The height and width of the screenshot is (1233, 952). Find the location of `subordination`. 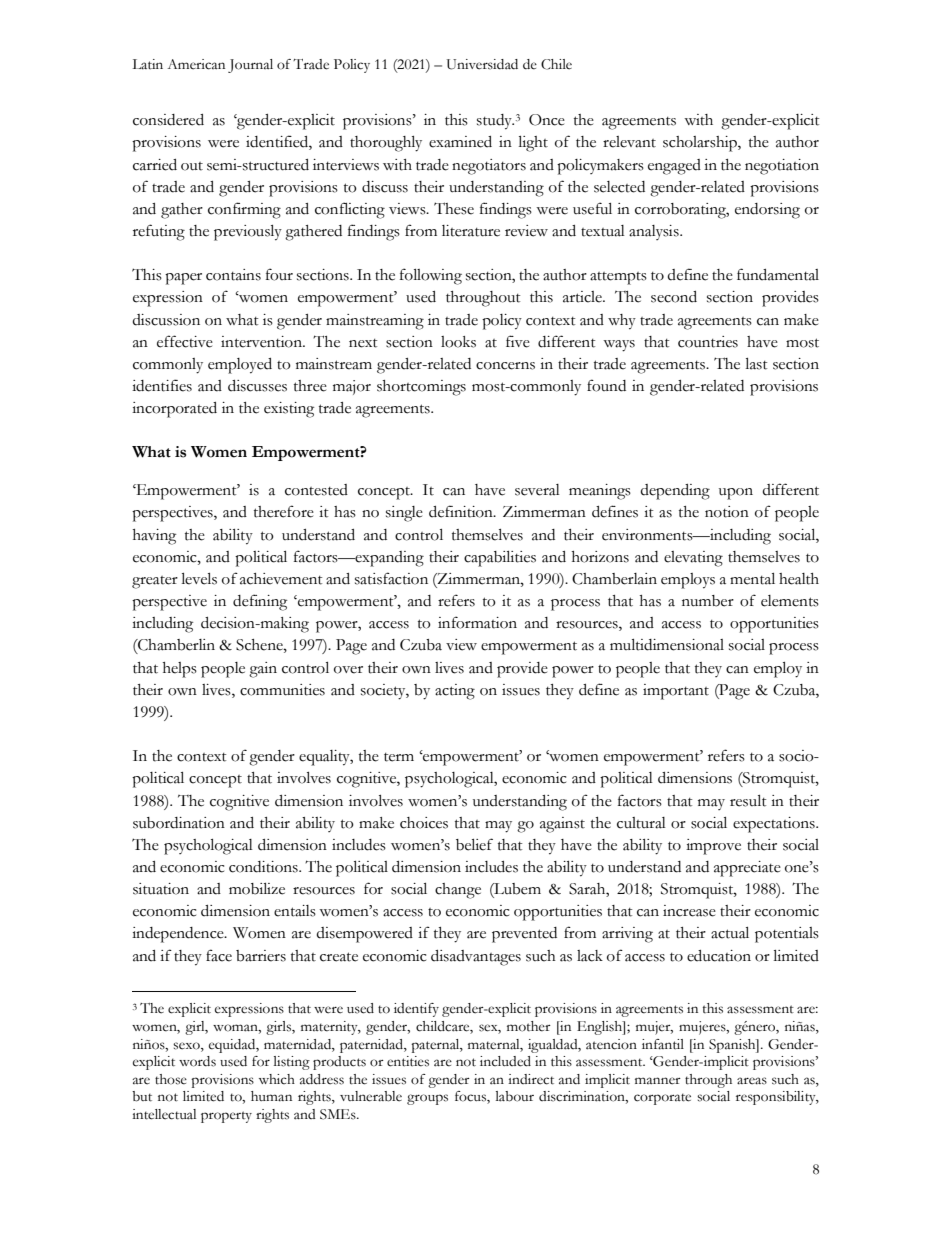

subordination is located at coordinates (179, 823).
